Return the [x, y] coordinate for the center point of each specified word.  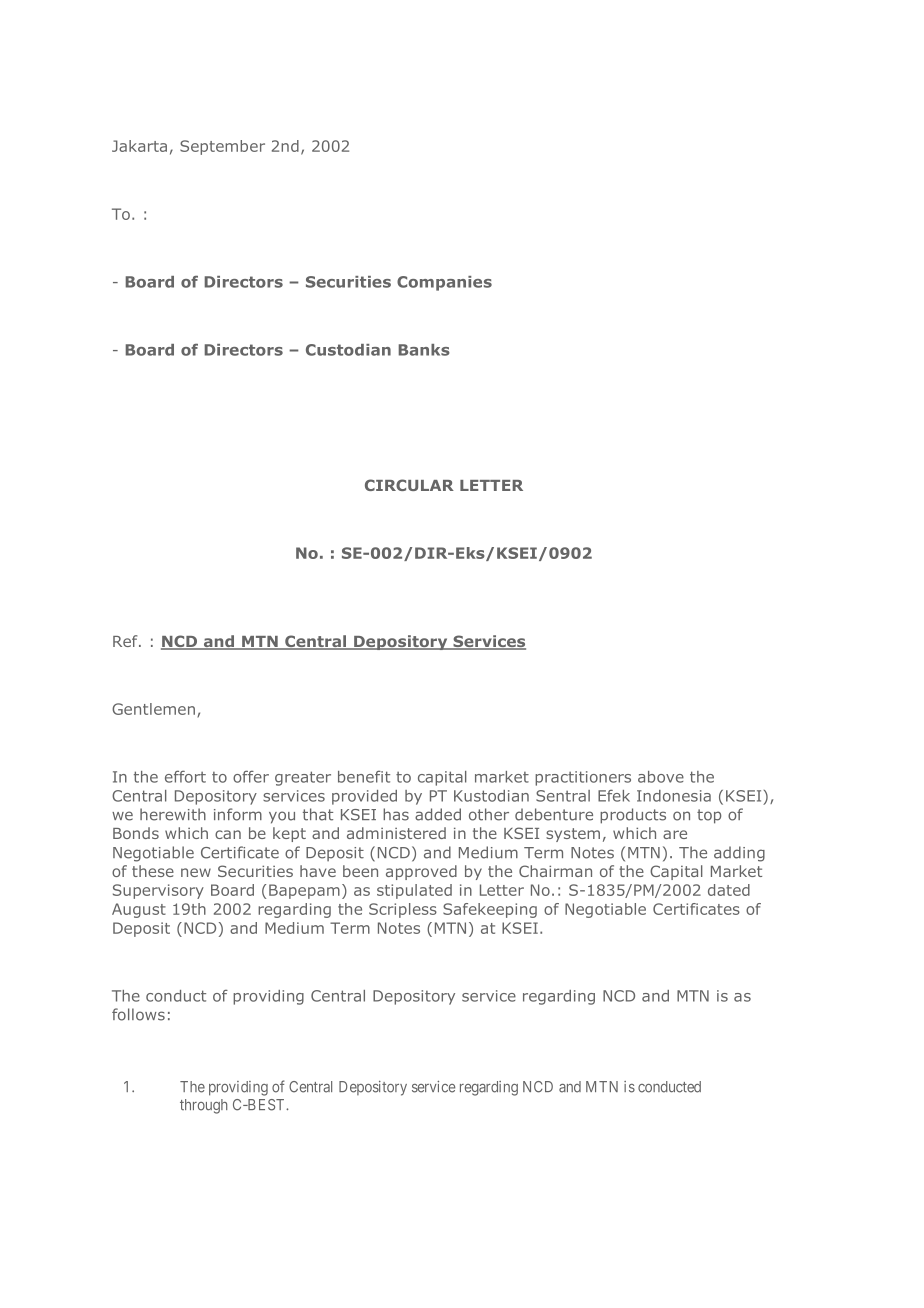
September [222, 147]
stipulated [414, 891]
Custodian [348, 350]
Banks [424, 350]
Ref [126, 641]
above [661, 777]
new [196, 872]
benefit [364, 777]
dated [729, 890]
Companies [444, 283]
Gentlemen [155, 710]
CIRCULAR [409, 485]
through [203, 1106]
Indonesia [674, 796]
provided [364, 797]
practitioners [583, 778]
